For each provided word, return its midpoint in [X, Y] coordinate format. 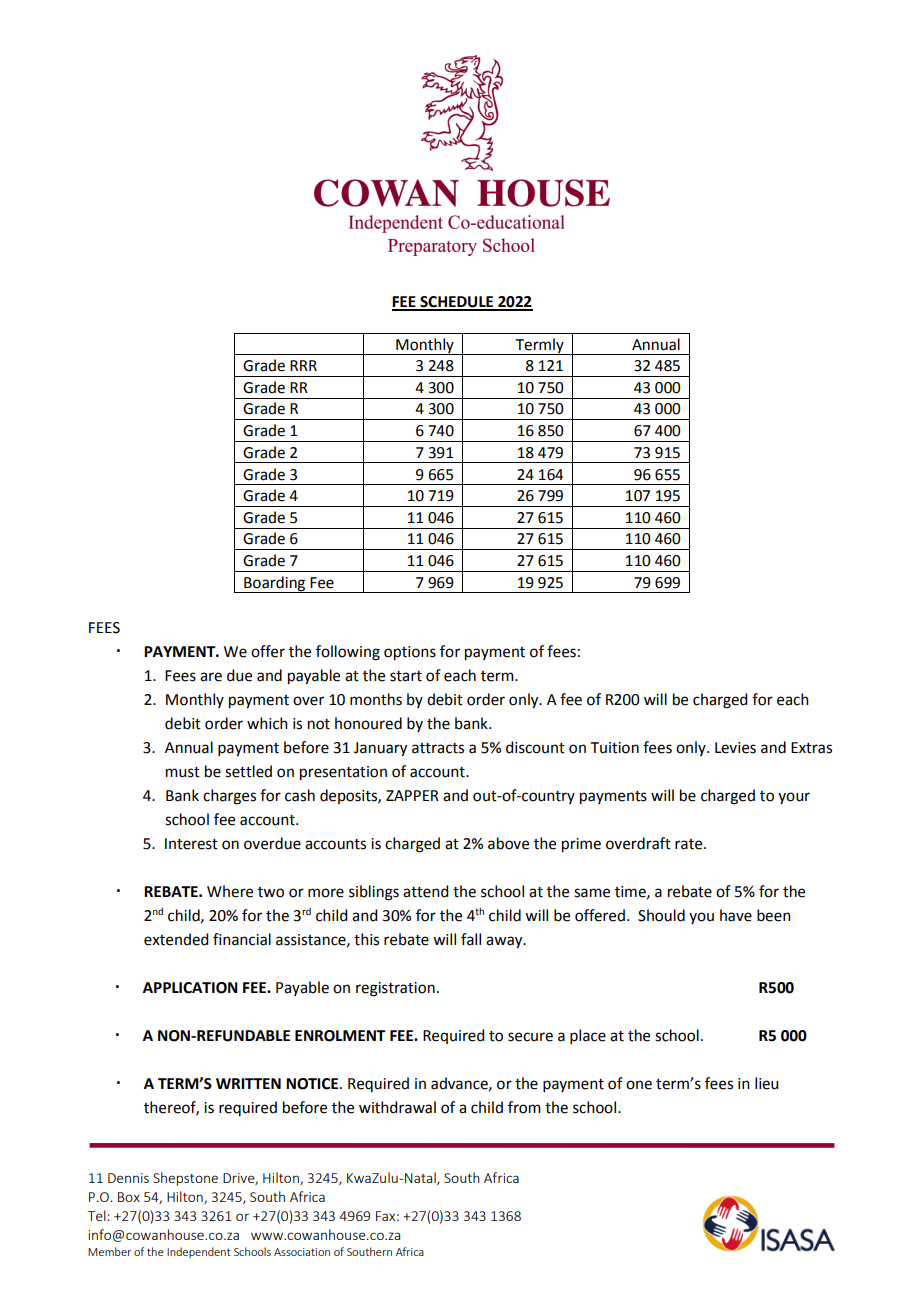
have [736, 915]
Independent [199, 1252]
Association [302, 1252]
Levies [735, 748]
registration [395, 989]
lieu [766, 1083]
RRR [303, 365]
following [348, 653]
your [794, 798]
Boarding [275, 584]
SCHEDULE [457, 303]
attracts [438, 748]
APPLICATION [190, 988]
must [183, 772]
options [410, 653]
